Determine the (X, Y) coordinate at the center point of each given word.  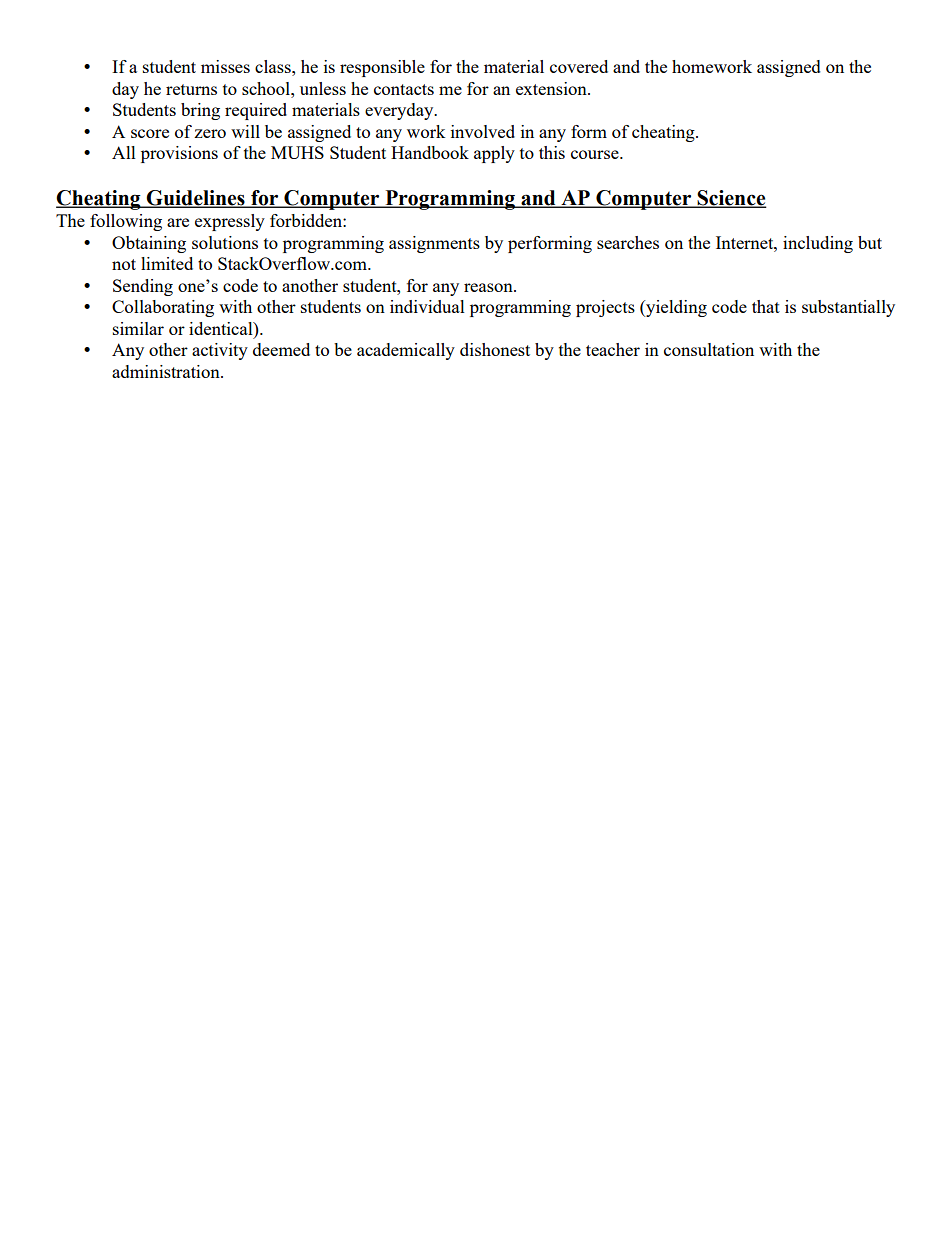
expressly (230, 222)
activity (220, 351)
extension (552, 88)
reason (489, 287)
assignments (434, 244)
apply (494, 154)
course (596, 154)
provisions (179, 154)
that (766, 306)
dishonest (495, 349)
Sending (143, 287)
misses (225, 66)
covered (579, 66)
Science (731, 199)
